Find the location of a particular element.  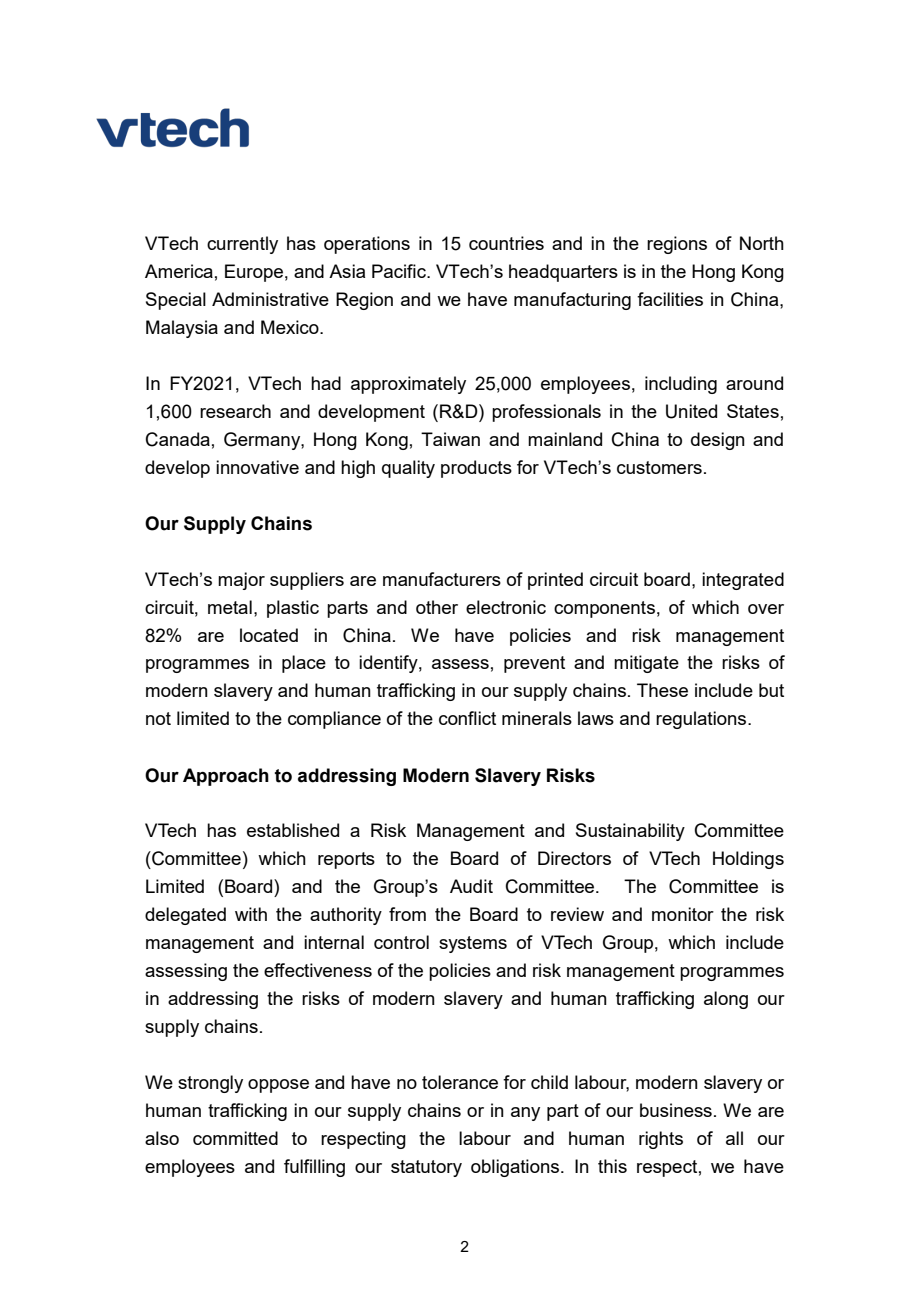

with is located at coordinates (251, 914).
